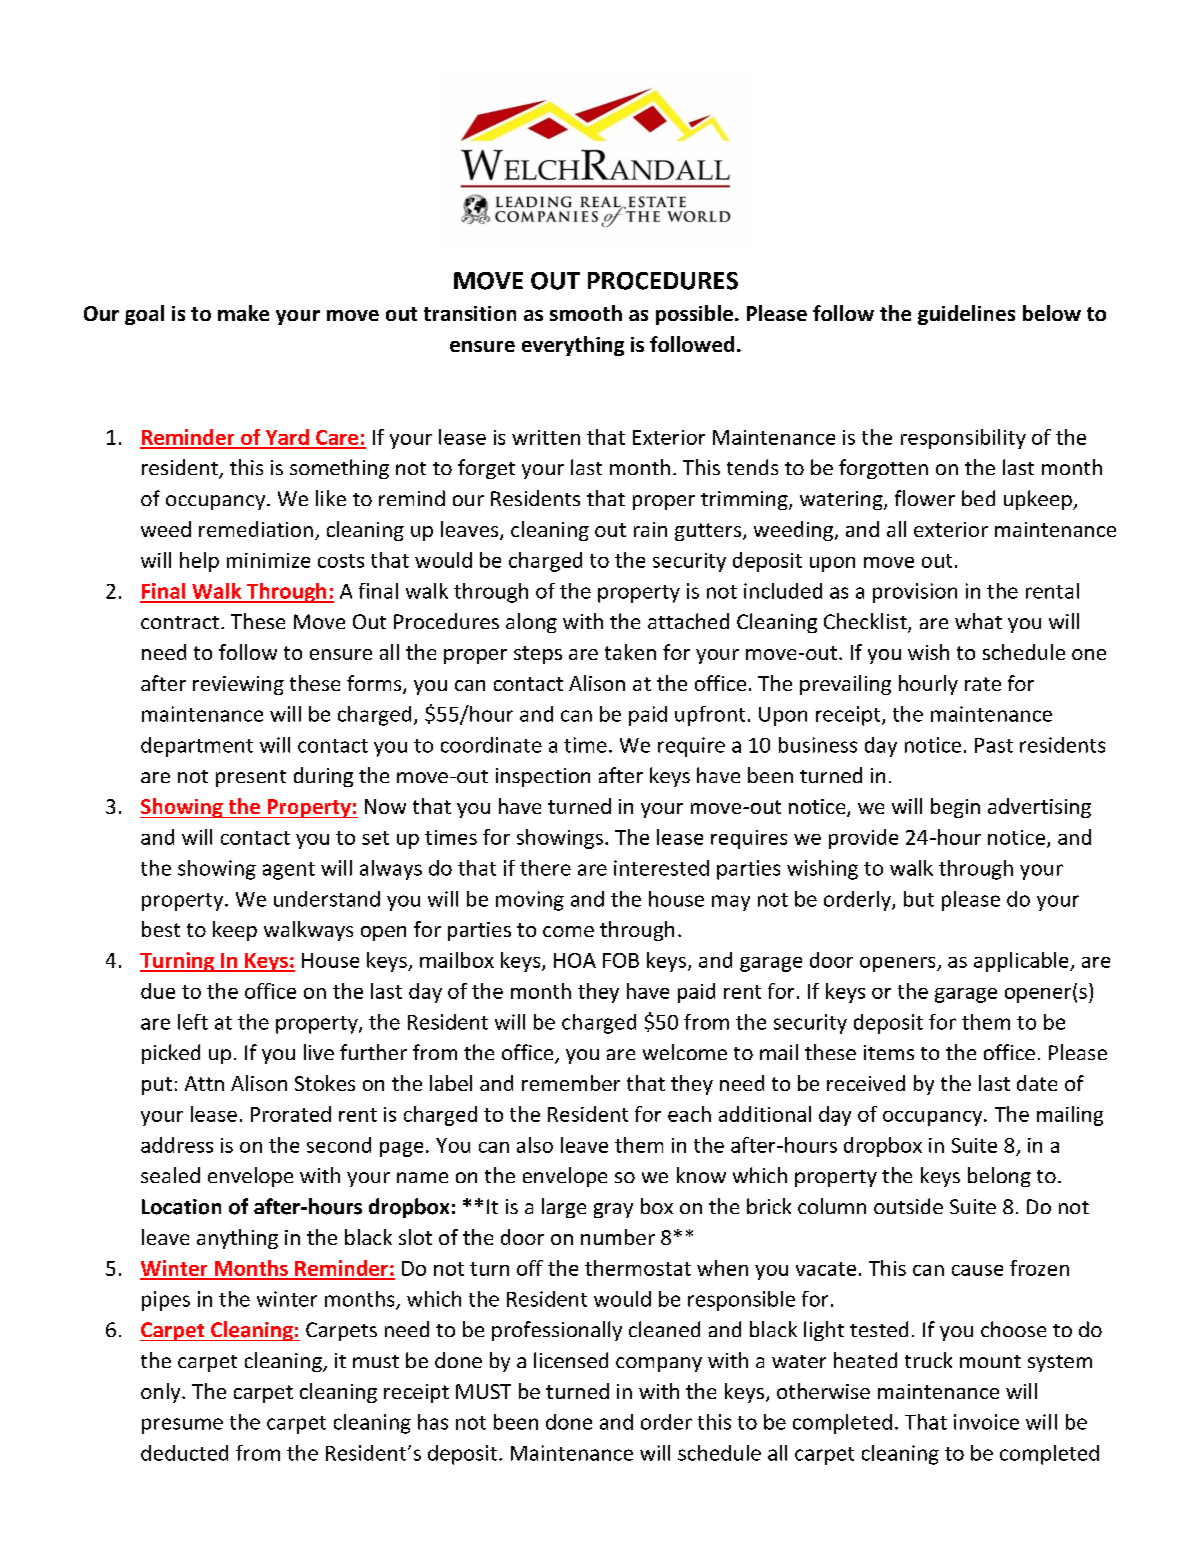 This page has width=1191, height=1542. What do you see at coordinates (268, 560) in the page?
I see `minimize` at bounding box center [268, 560].
